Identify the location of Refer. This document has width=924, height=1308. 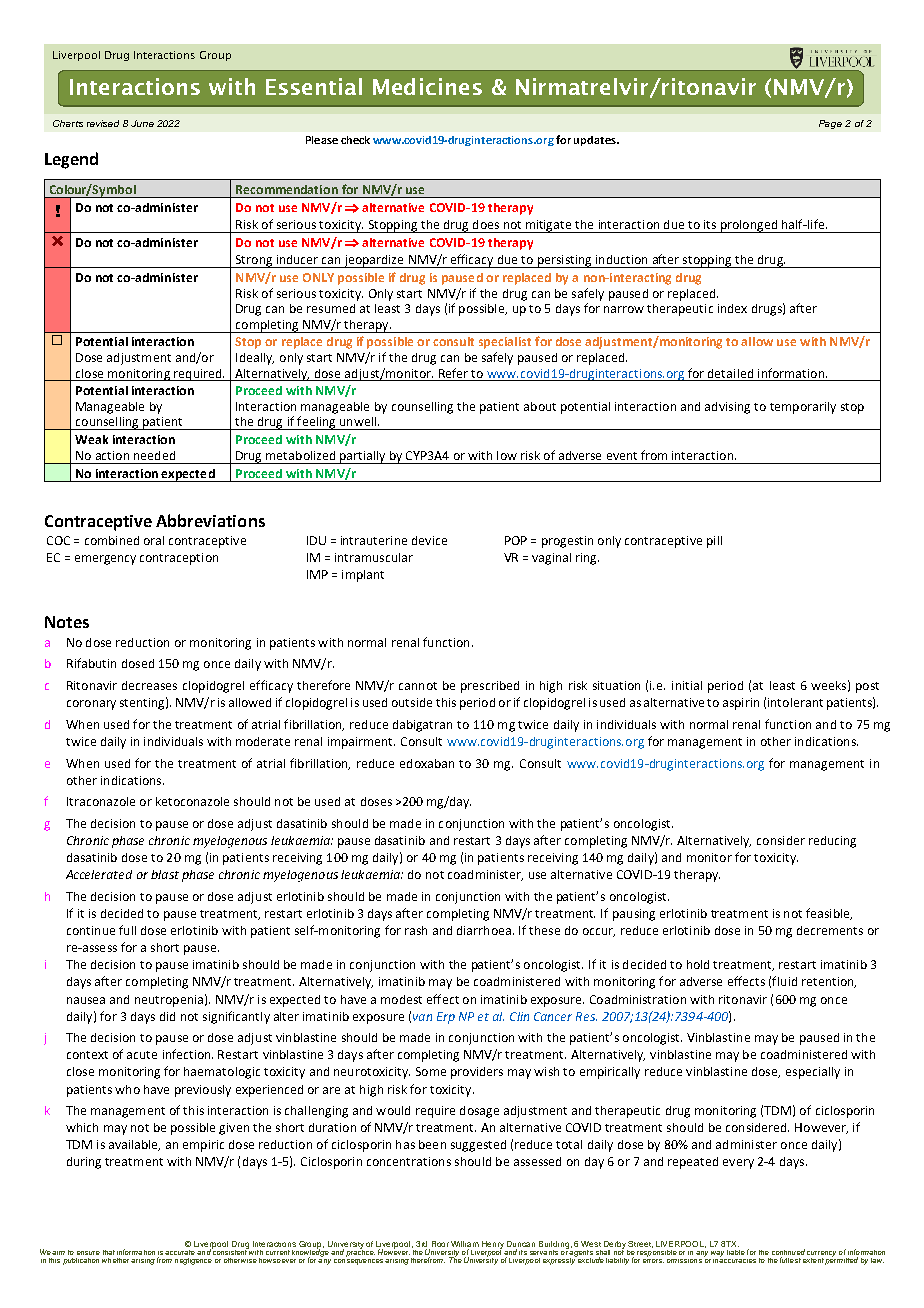
(453, 373).
